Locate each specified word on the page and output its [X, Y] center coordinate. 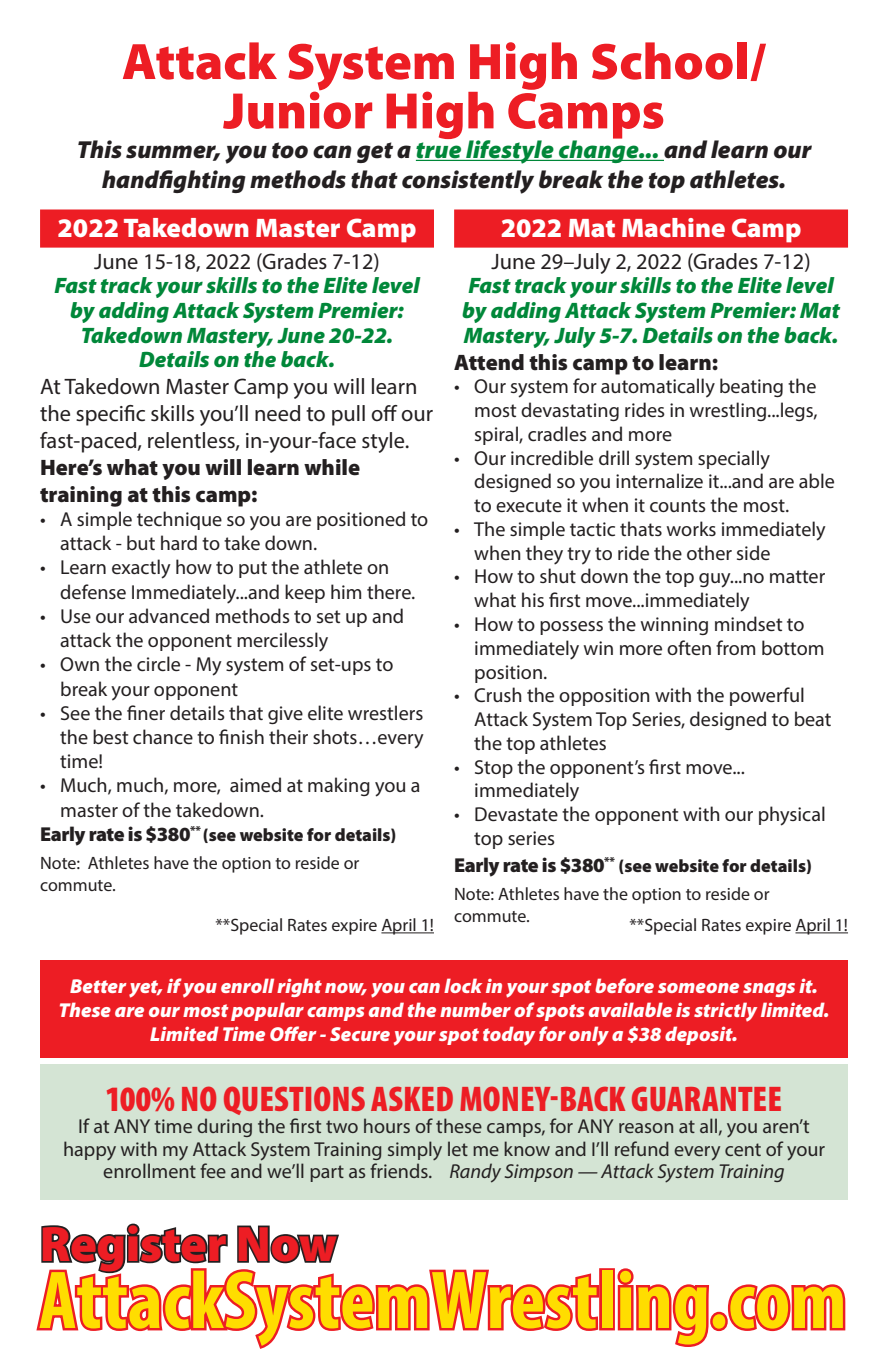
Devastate [516, 814]
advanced [169, 615]
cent [743, 1149]
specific [110, 415]
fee [213, 1170]
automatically [658, 388]
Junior [297, 109]
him [346, 591]
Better [98, 986]
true [440, 151]
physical [792, 816]
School [669, 61]
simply [415, 1150]
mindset [748, 623]
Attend [489, 362]
